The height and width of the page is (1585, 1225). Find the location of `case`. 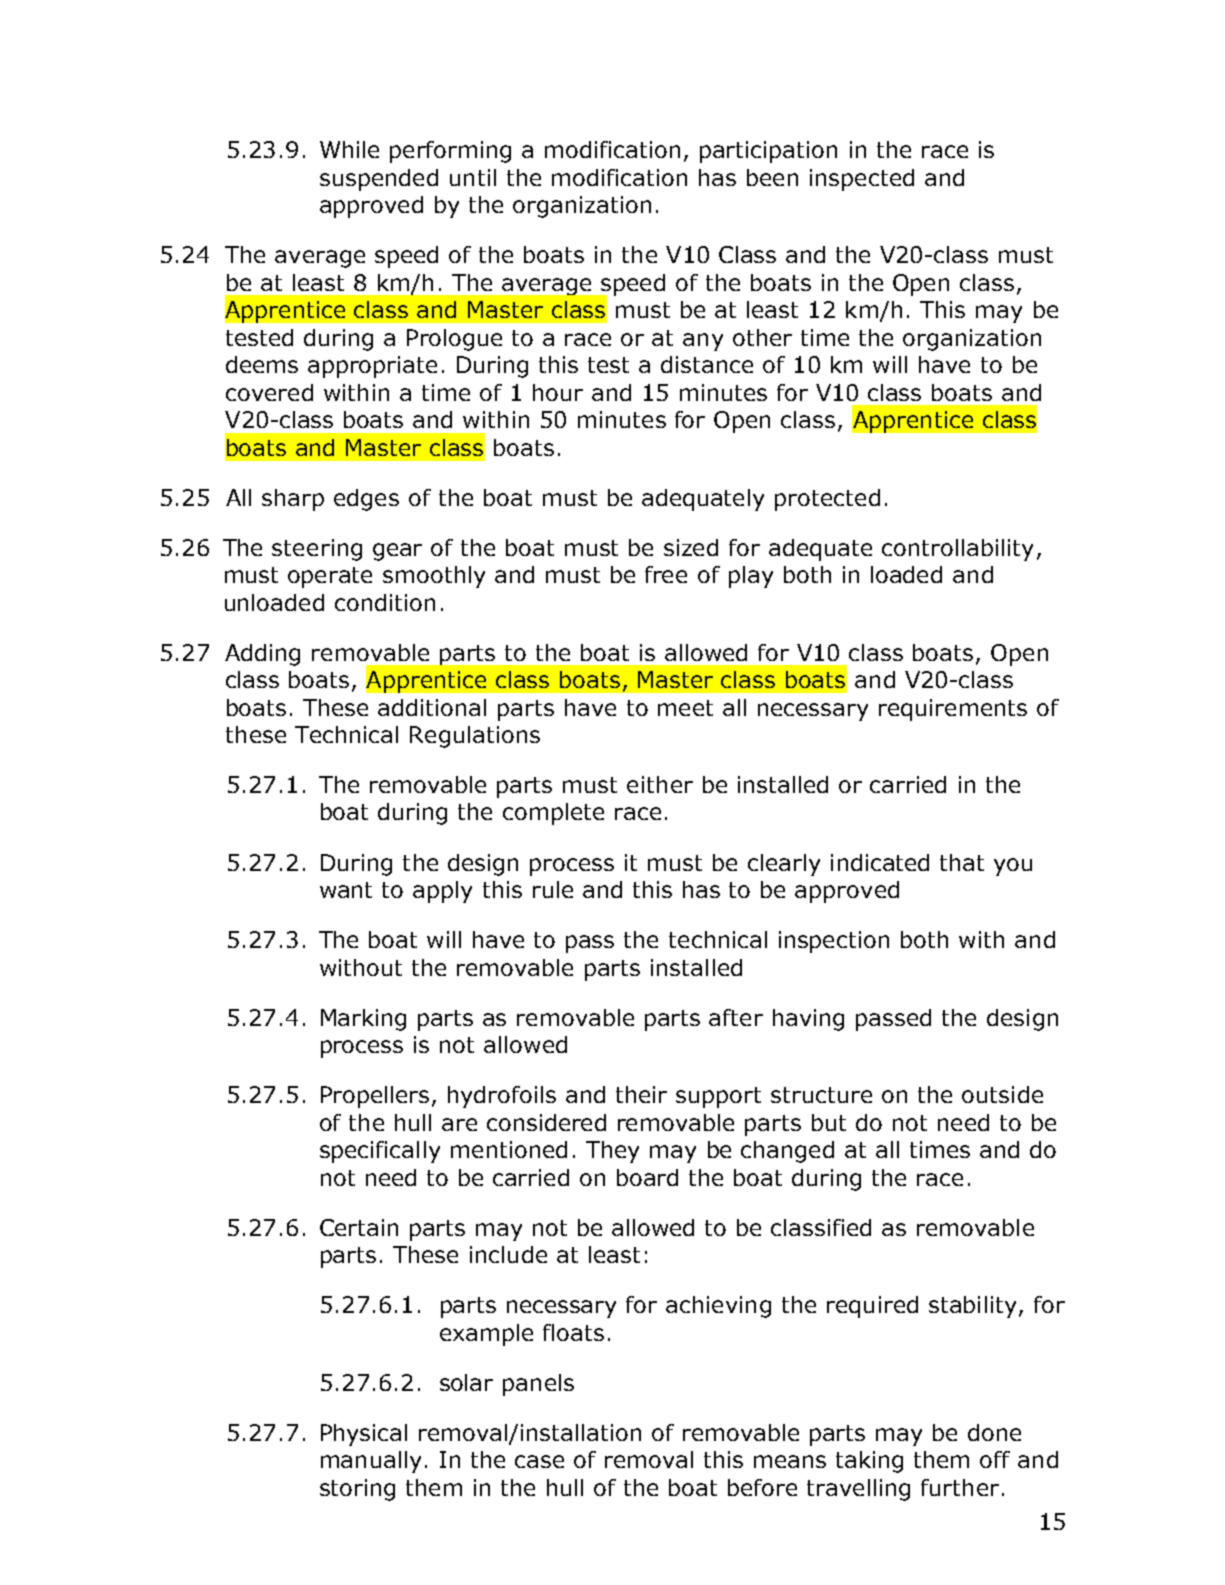

case is located at coordinates (539, 1461).
